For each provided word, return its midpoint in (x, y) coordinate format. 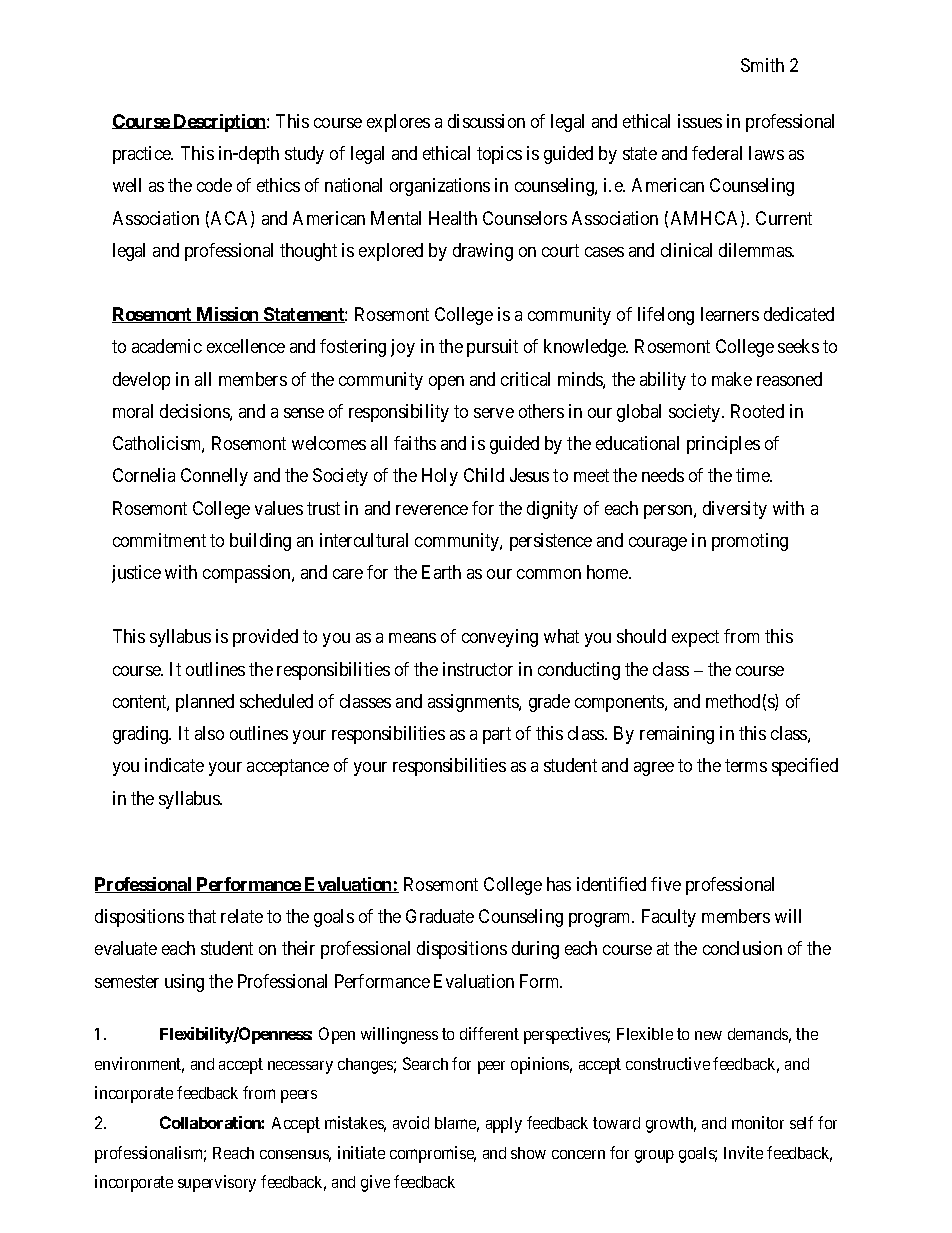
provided (265, 638)
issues (700, 121)
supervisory (217, 1183)
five (666, 884)
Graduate (440, 916)
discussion (486, 121)
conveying (500, 638)
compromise (433, 1154)
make (732, 379)
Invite (743, 1152)
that (202, 916)
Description (220, 123)
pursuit (492, 348)
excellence (246, 346)
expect (695, 639)
